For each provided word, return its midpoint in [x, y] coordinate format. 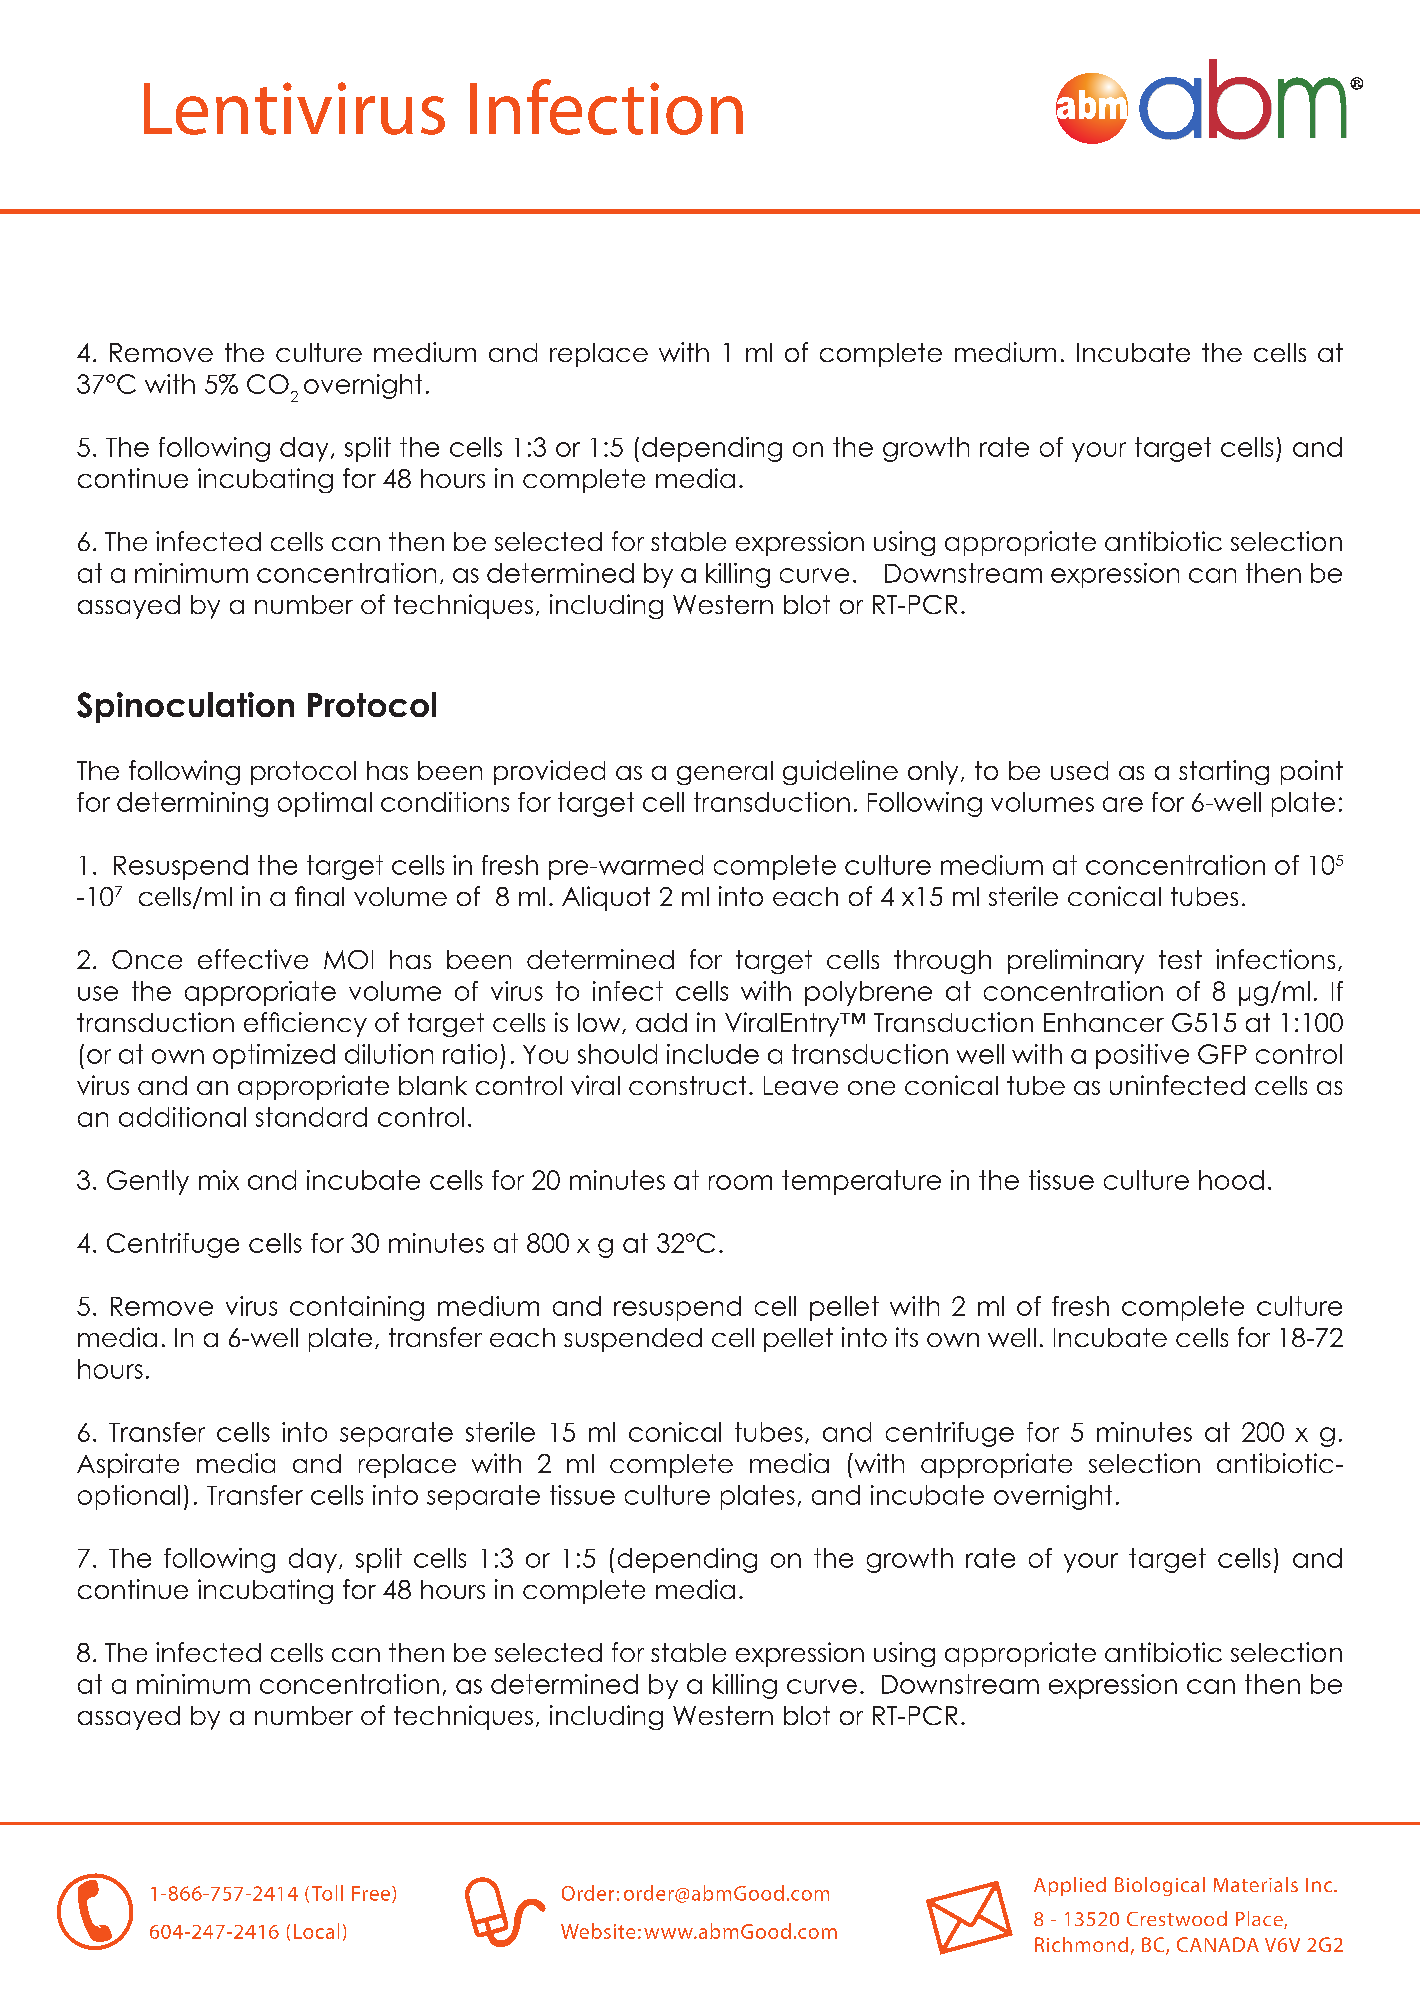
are [1123, 804]
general [725, 773]
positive [1142, 1056]
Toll [327, 1893]
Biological [1160, 1886]
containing [357, 1308]
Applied [1070, 1886]
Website [598, 1931]
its [907, 1337]
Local [316, 1931]
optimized [274, 1056]
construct [687, 1085]
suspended [633, 1340]
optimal [325, 804]
